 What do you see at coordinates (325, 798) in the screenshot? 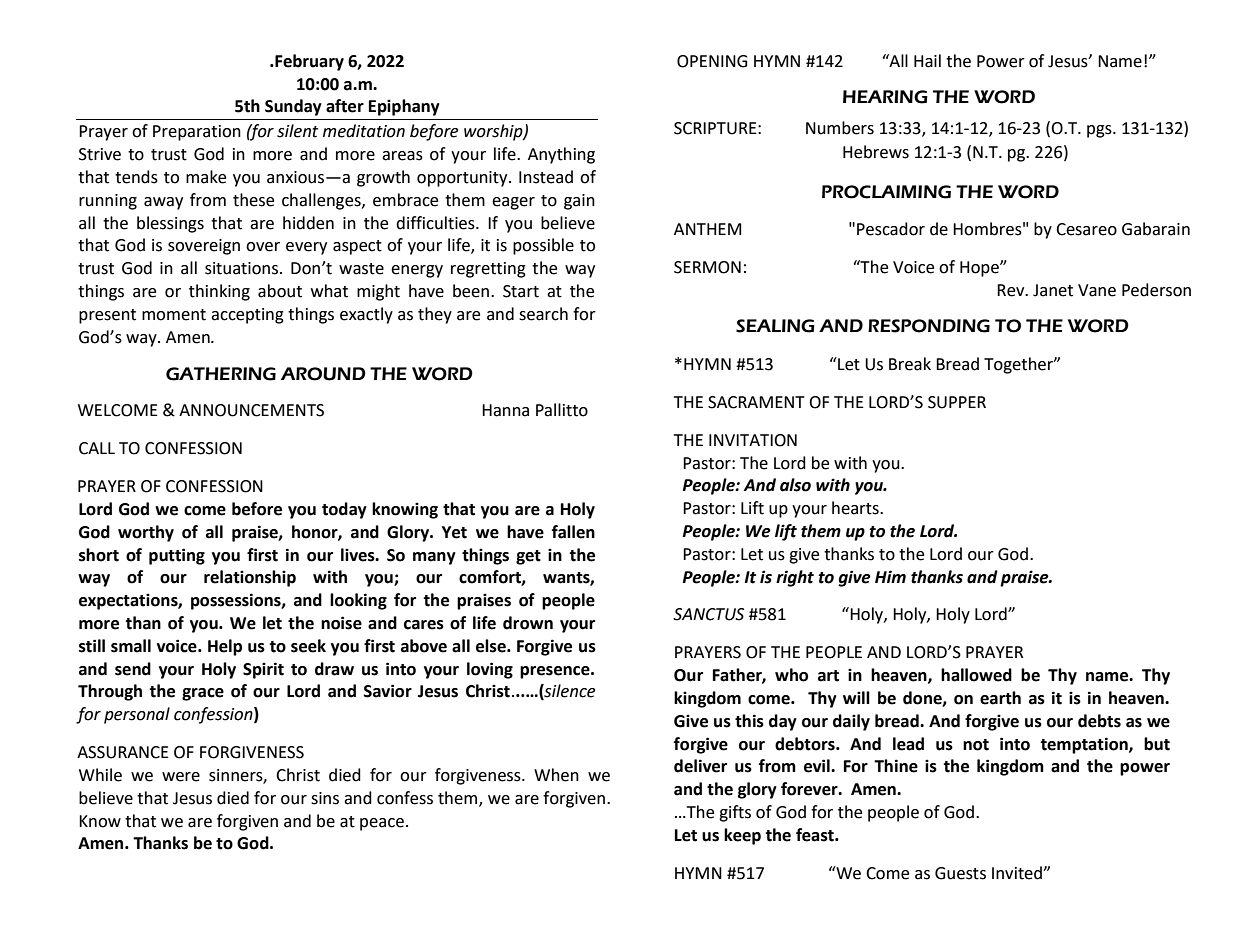
I see `sins` at bounding box center [325, 798].
